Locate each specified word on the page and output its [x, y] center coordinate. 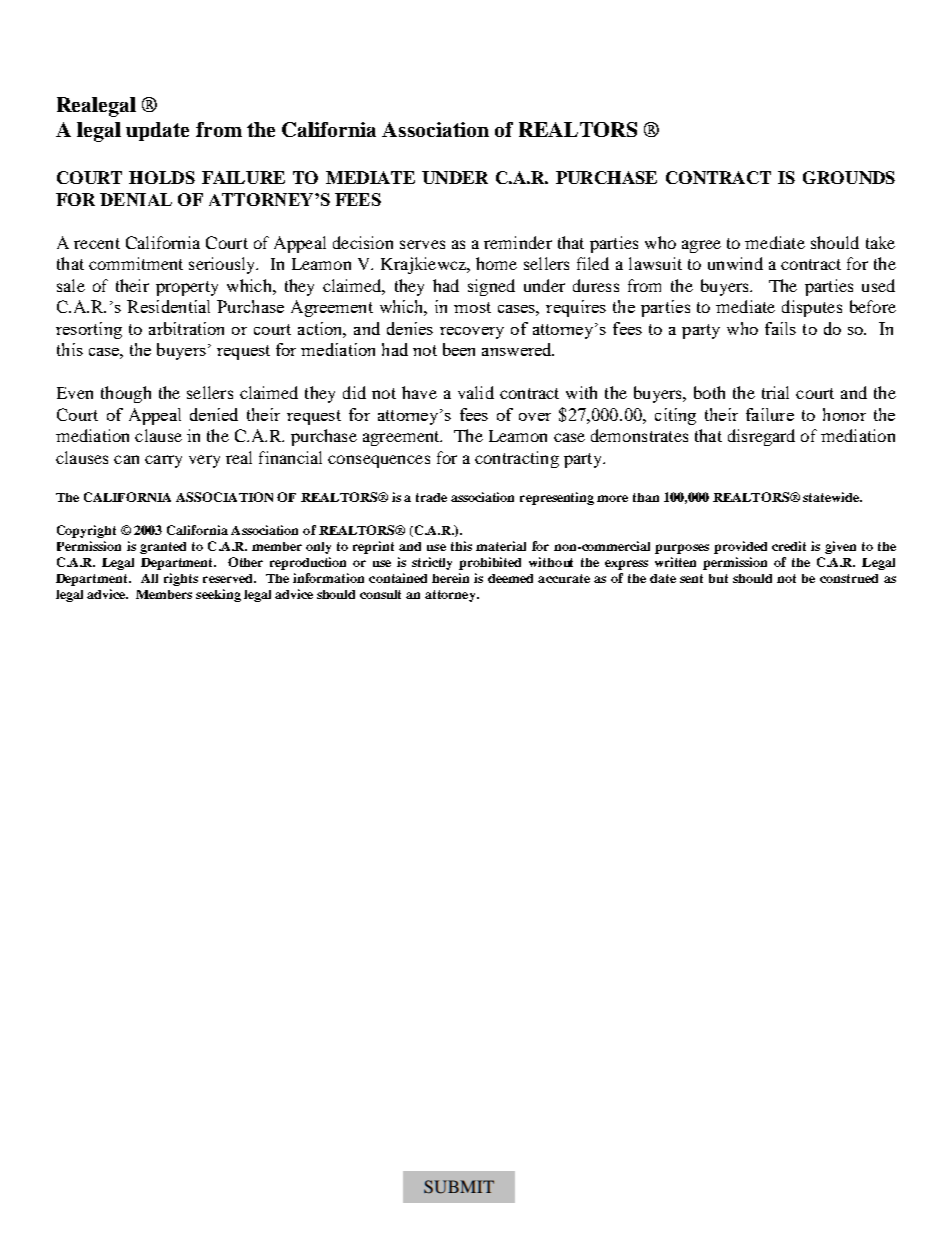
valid [476, 392]
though [126, 394]
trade [431, 497]
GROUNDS [849, 177]
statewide [832, 497]
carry [163, 461]
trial [775, 392]
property [187, 288]
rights [181, 579]
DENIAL [136, 199]
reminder [518, 242]
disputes [812, 308]
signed [491, 287]
